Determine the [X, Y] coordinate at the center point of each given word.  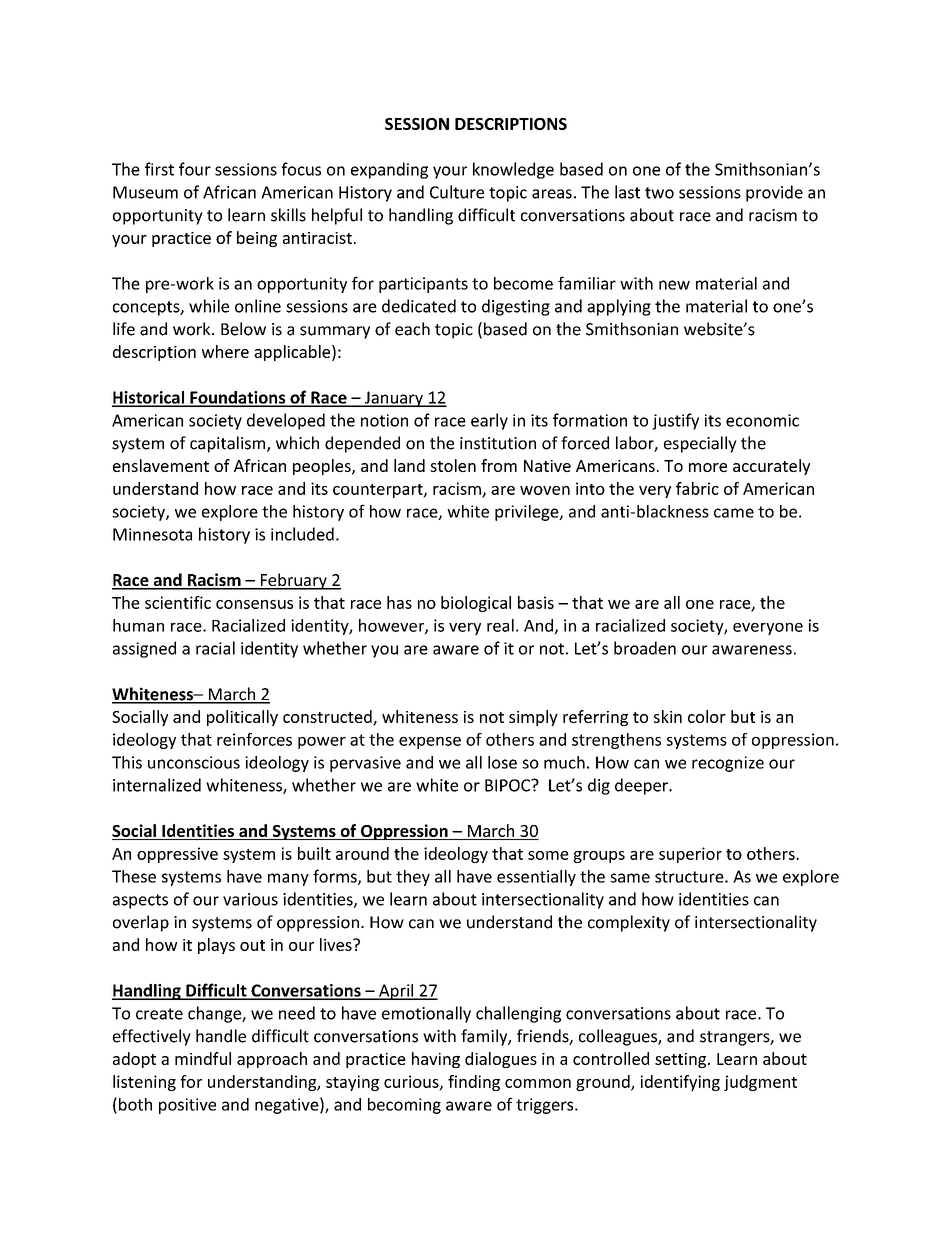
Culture [457, 192]
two [659, 193]
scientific [178, 602]
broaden [645, 648]
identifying [680, 1083]
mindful [203, 1058]
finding [474, 1083]
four [195, 169]
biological [476, 604]
